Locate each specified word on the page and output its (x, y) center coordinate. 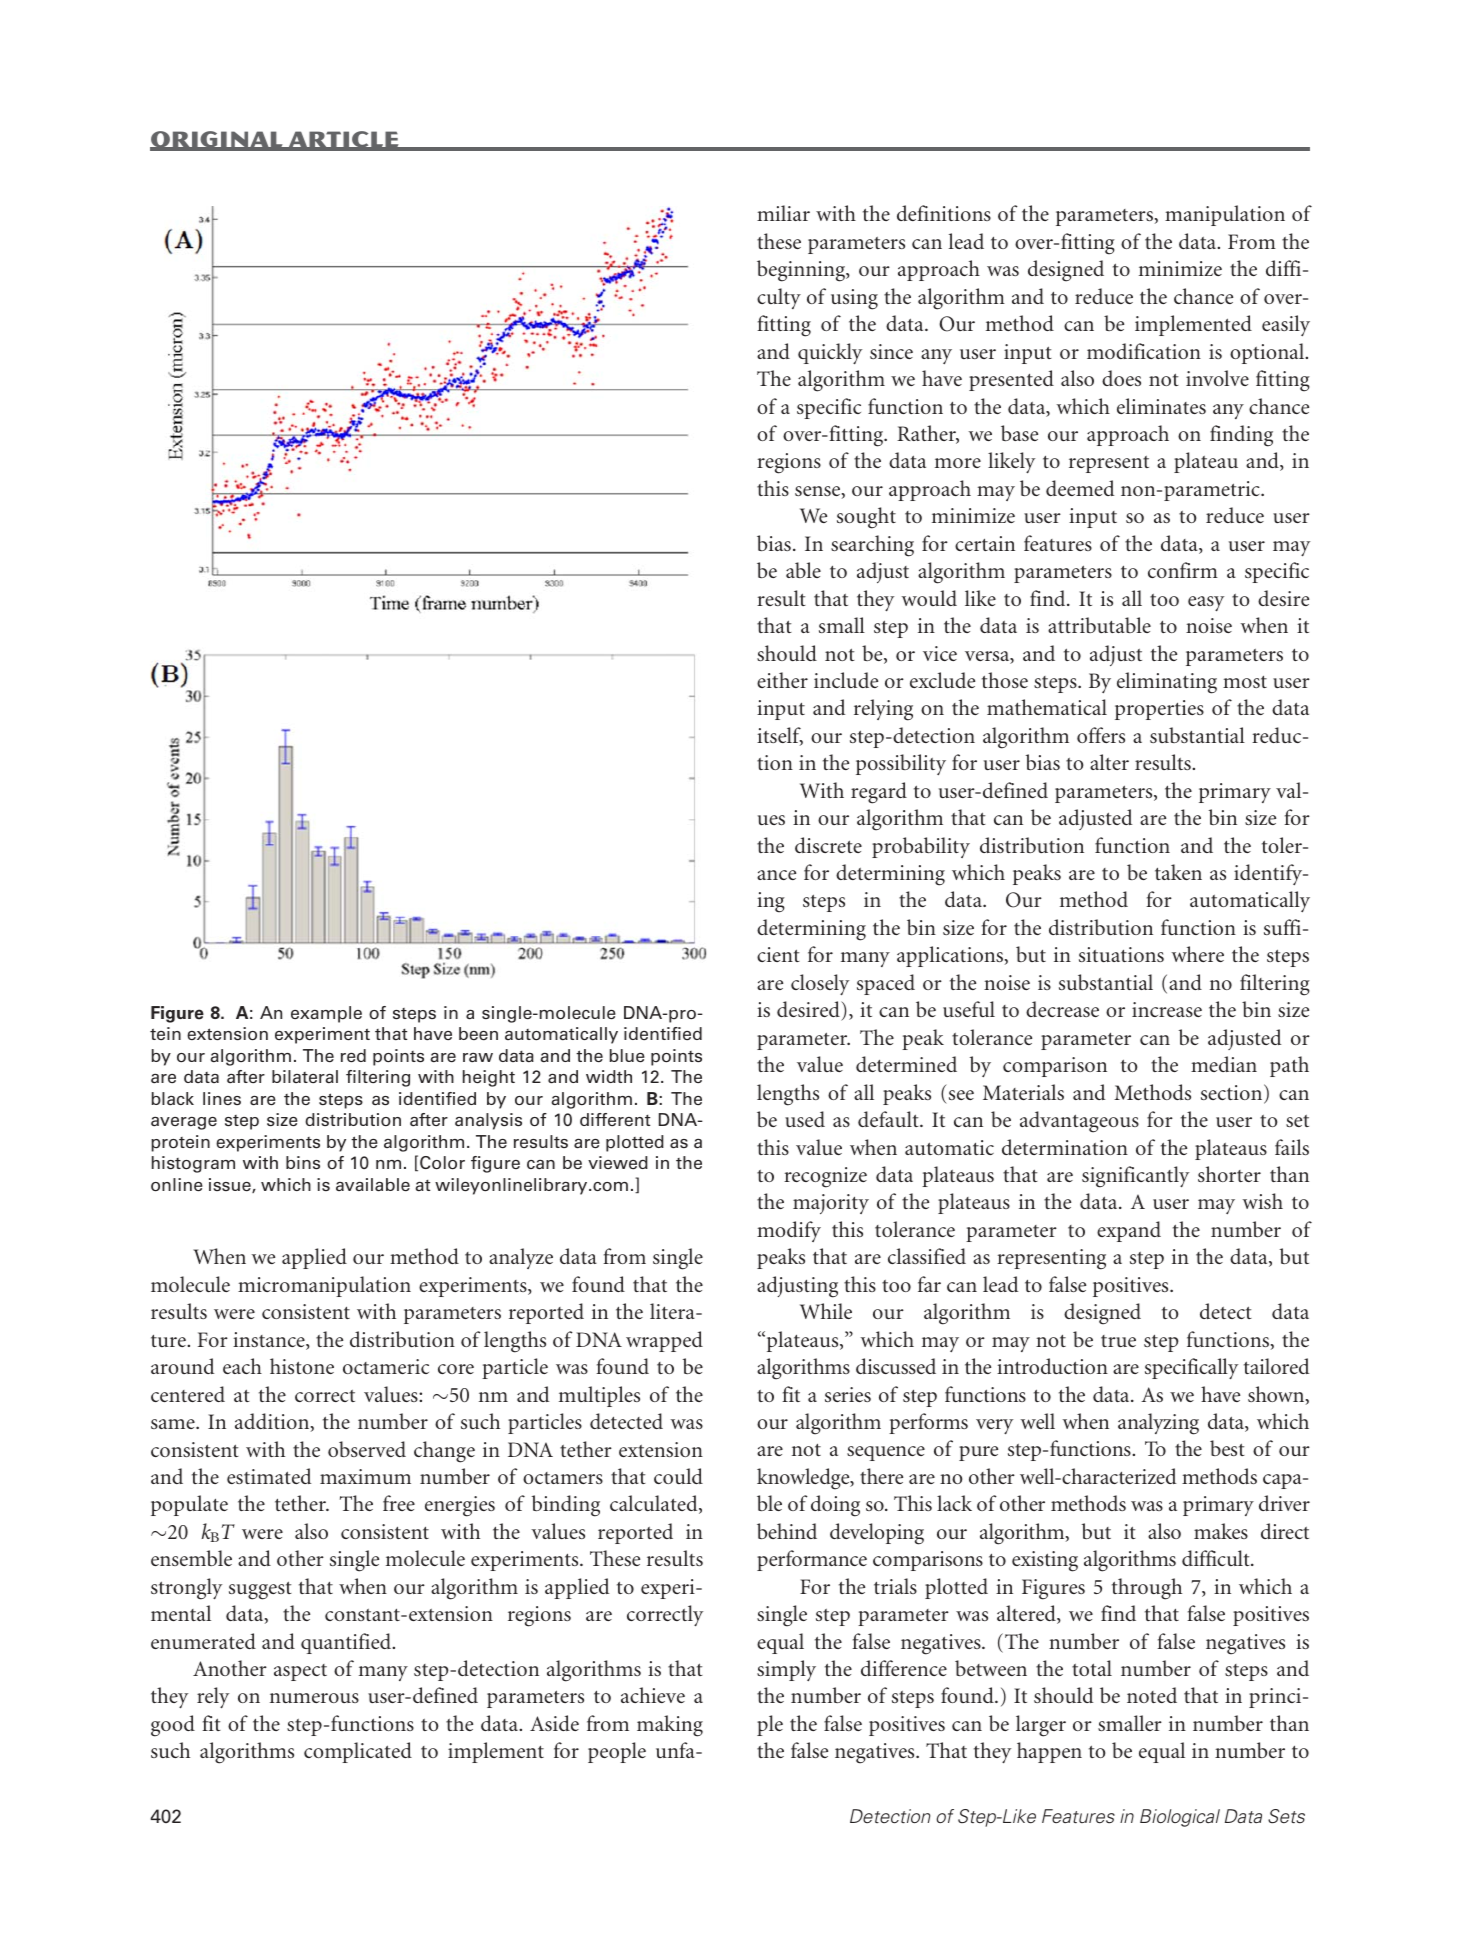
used (805, 1119)
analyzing (1158, 1424)
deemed (1080, 488)
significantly (1135, 1177)
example (326, 1014)
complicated (358, 1752)
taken (1178, 872)
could (678, 1476)
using (854, 299)
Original (217, 140)
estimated (269, 1476)
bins (303, 1162)
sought (866, 518)
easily (1286, 325)
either (782, 680)
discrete (828, 845)
